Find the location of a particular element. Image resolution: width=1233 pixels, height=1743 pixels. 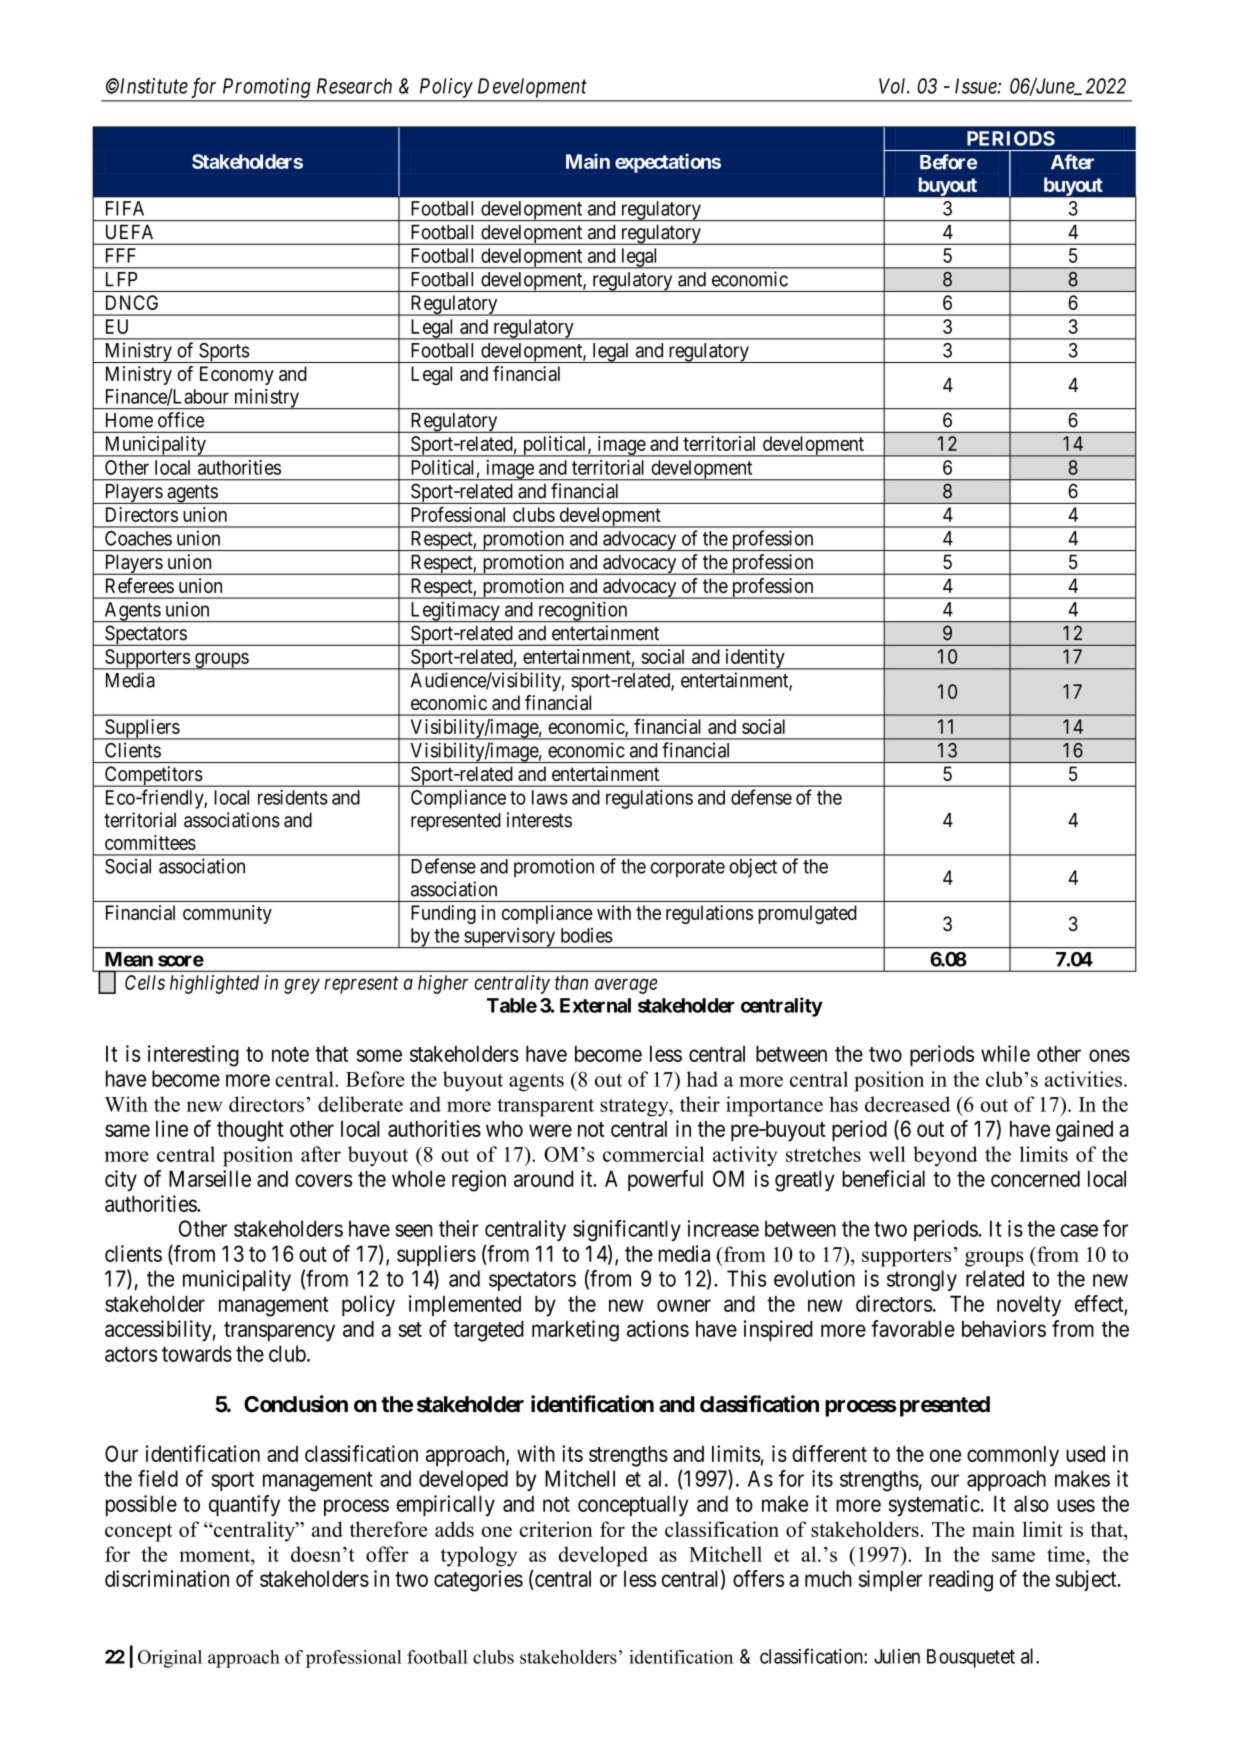

identity is located at coordinates (755, 659).
